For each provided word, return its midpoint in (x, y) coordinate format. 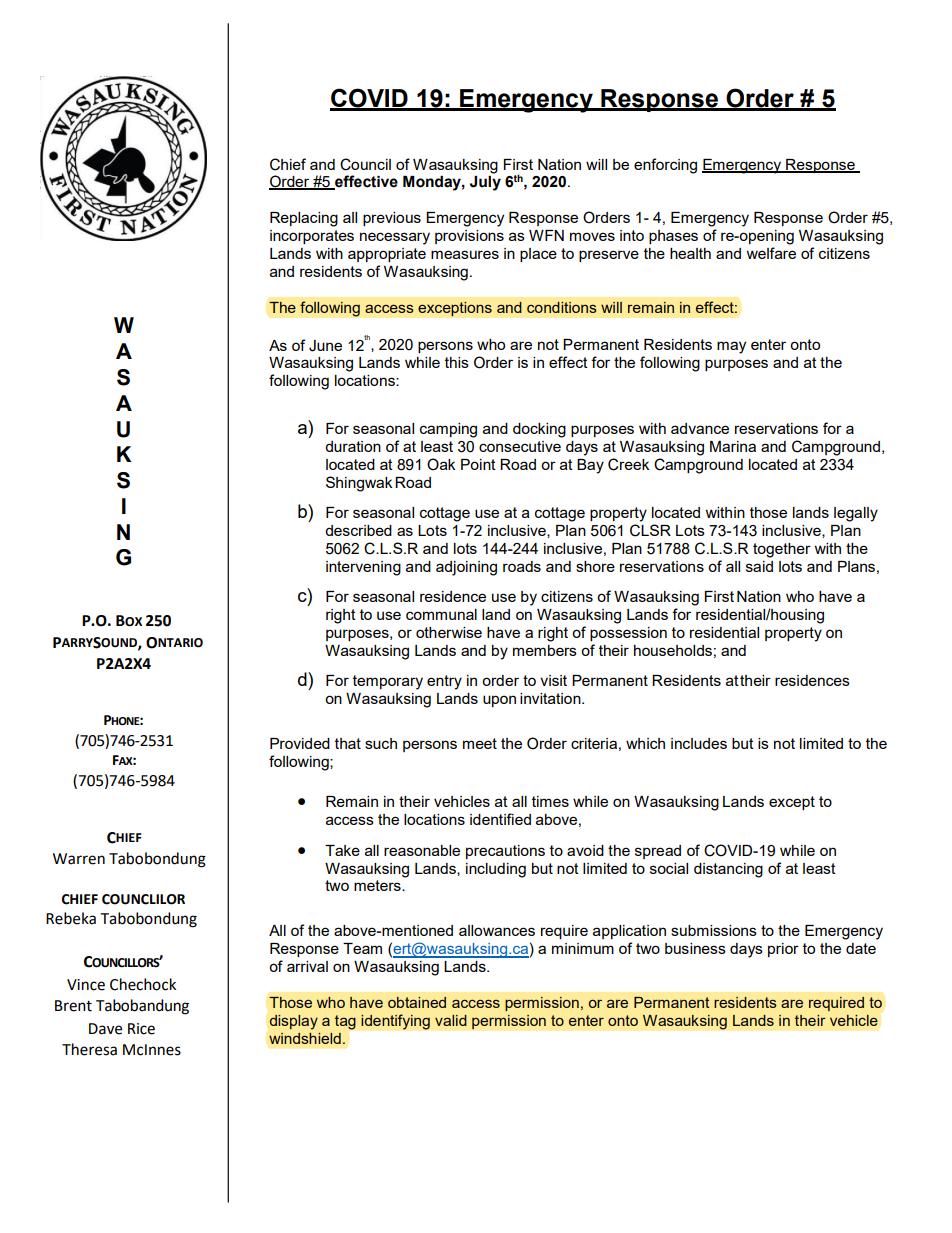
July (485, 183)
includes (699, 743)
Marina (733, 446)
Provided (300, 743)
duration (353, 446)
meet (480, 743)
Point (478, 464)
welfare (771, 253)
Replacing (304, 219)
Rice (141, 1029)
